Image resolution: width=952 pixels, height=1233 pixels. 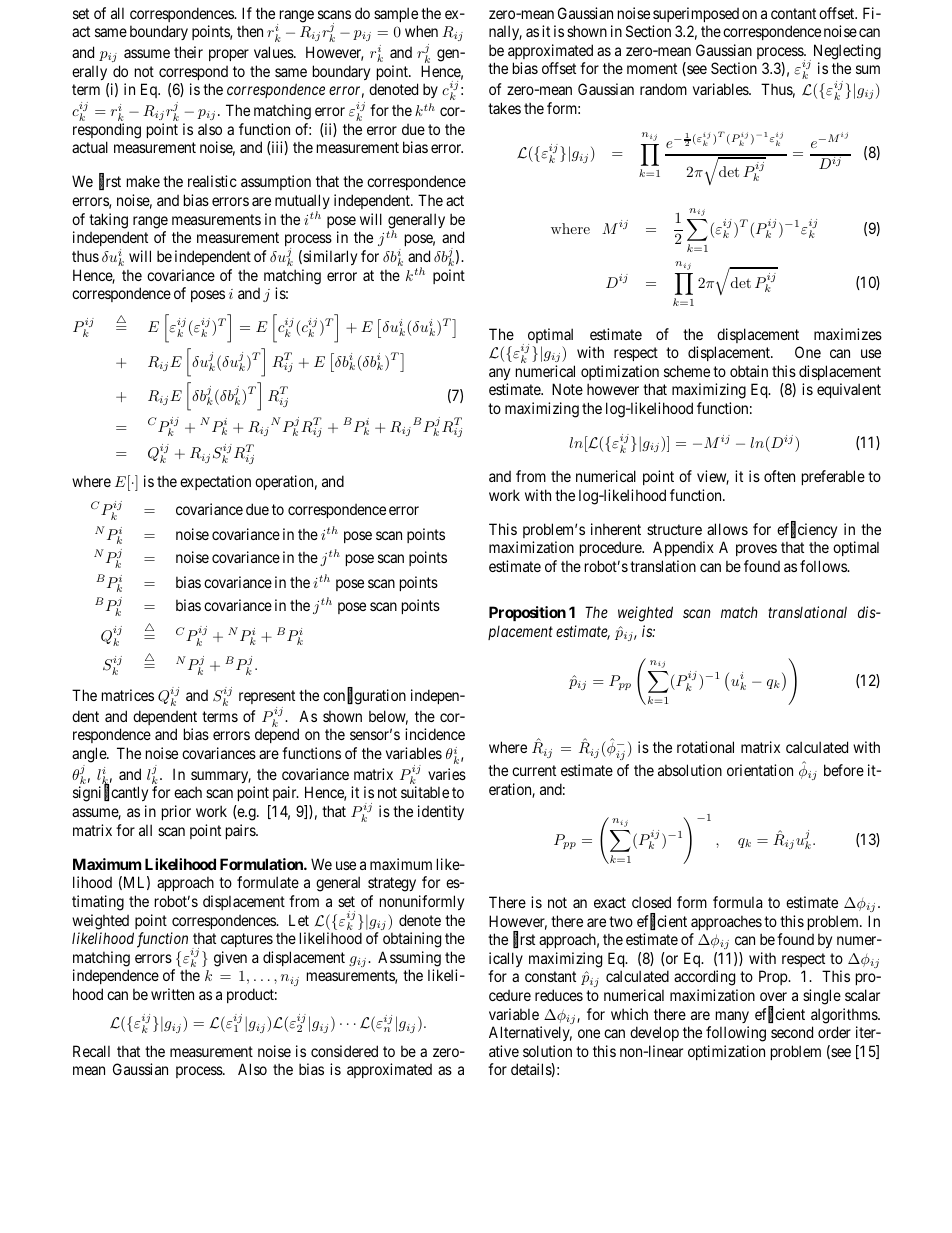 What do you see at coordinates (188, 52) in the page?
I see `their` at bounding box center [188, 52].
